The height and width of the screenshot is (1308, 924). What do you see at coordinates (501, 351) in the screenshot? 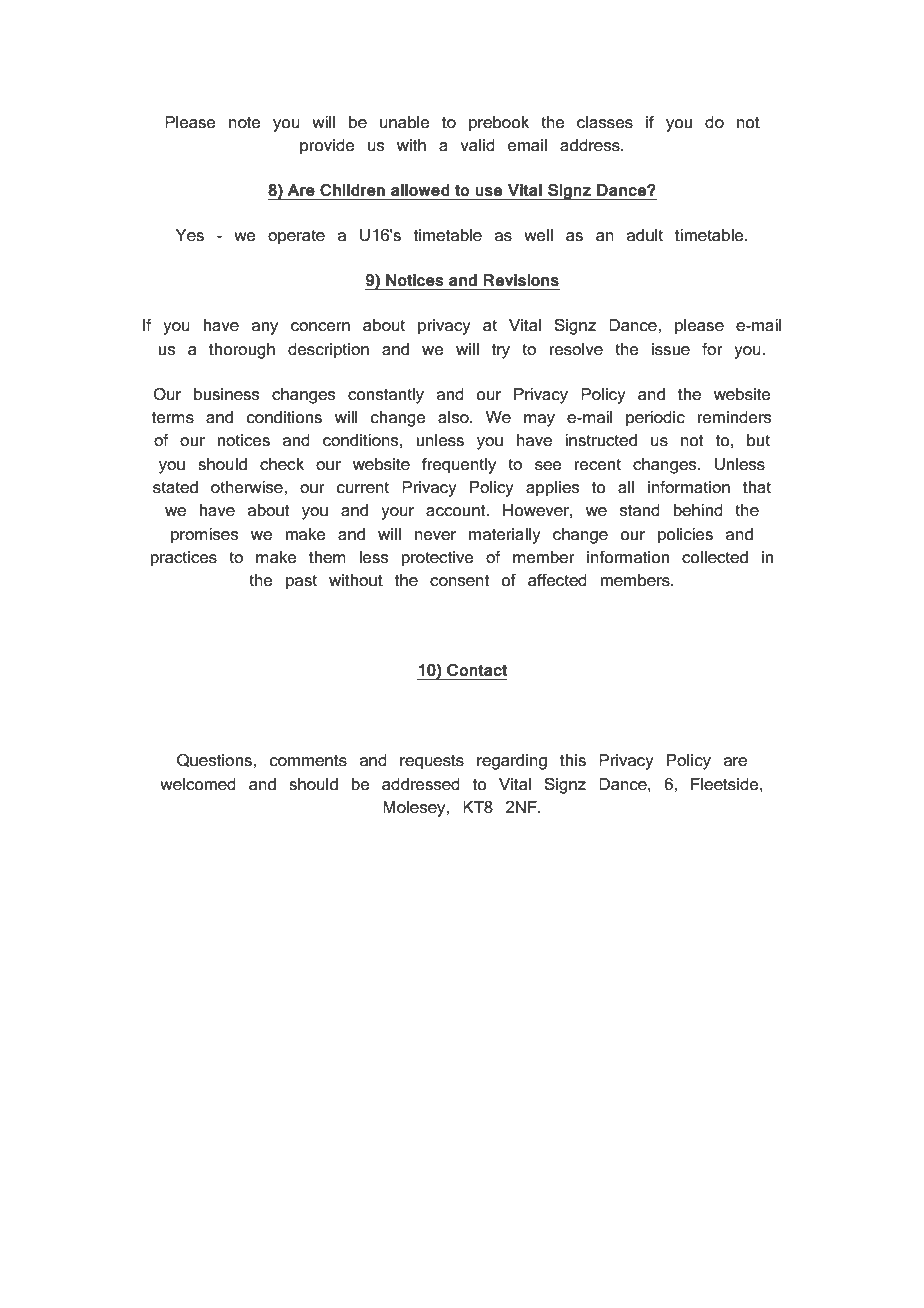
I see `try` at bounding box center [501, 351].
